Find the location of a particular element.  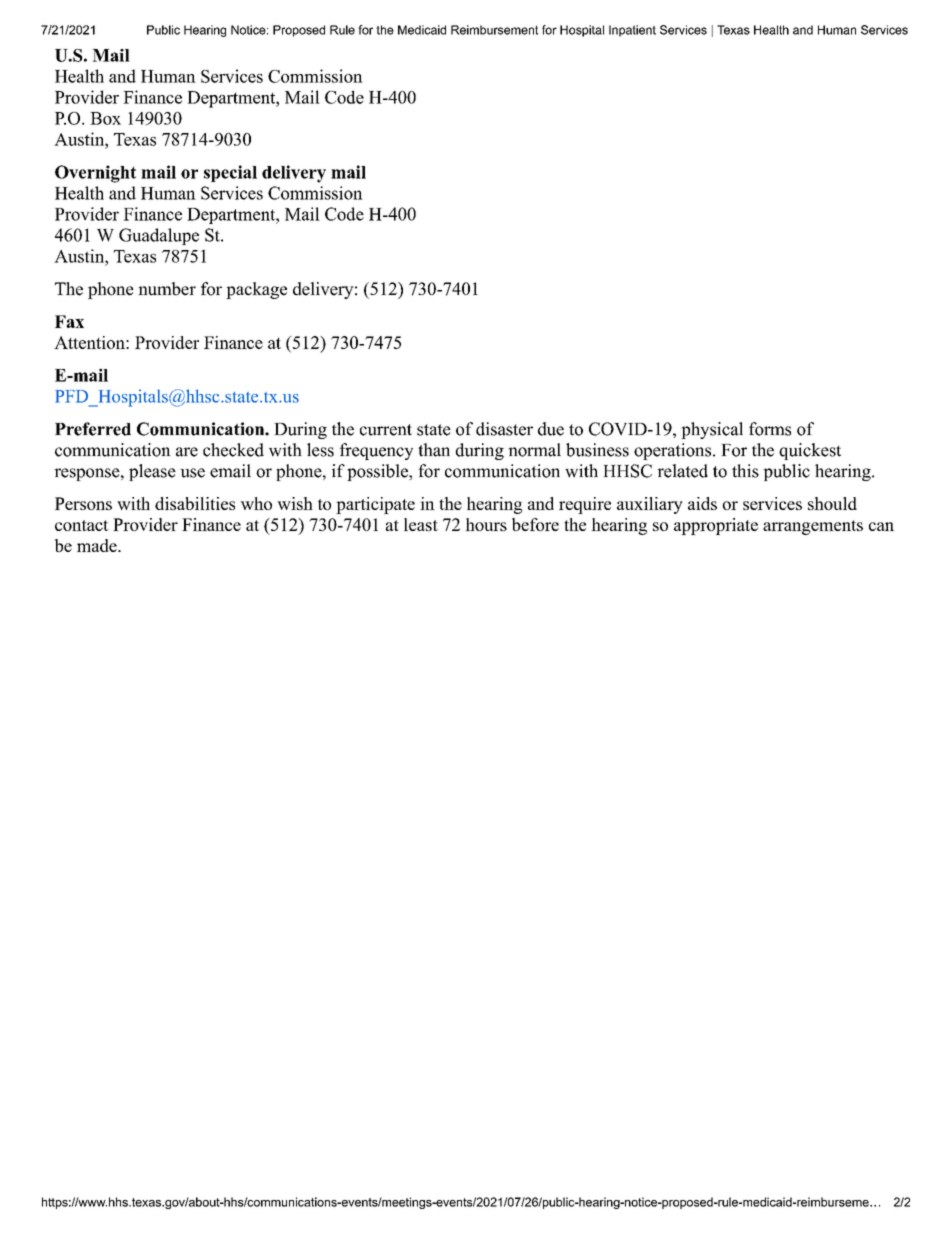

Guadalupe is located at coordinates (159, 236).
